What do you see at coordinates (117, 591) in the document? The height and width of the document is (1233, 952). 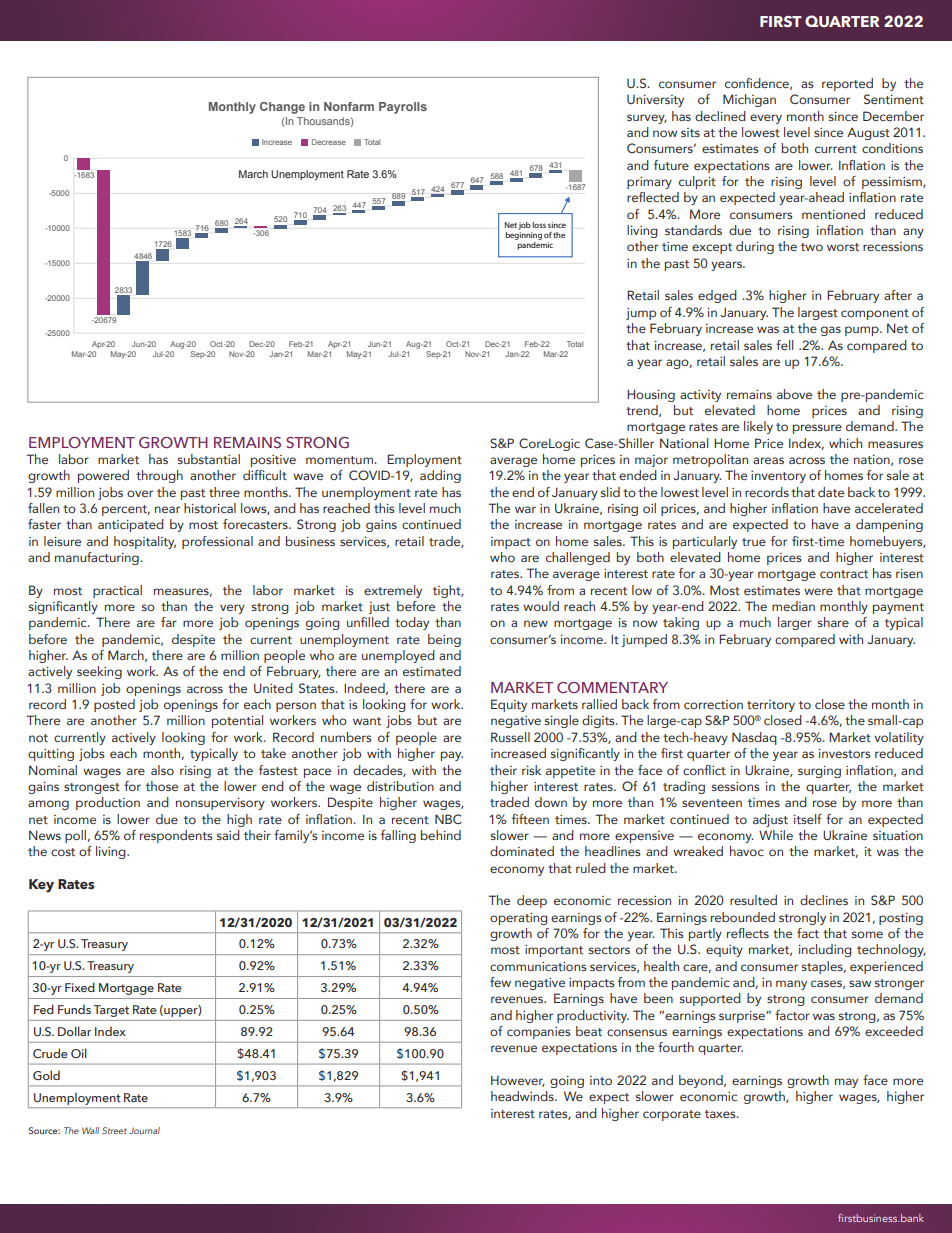 I see `practical` at bounding box center [117, 591].
